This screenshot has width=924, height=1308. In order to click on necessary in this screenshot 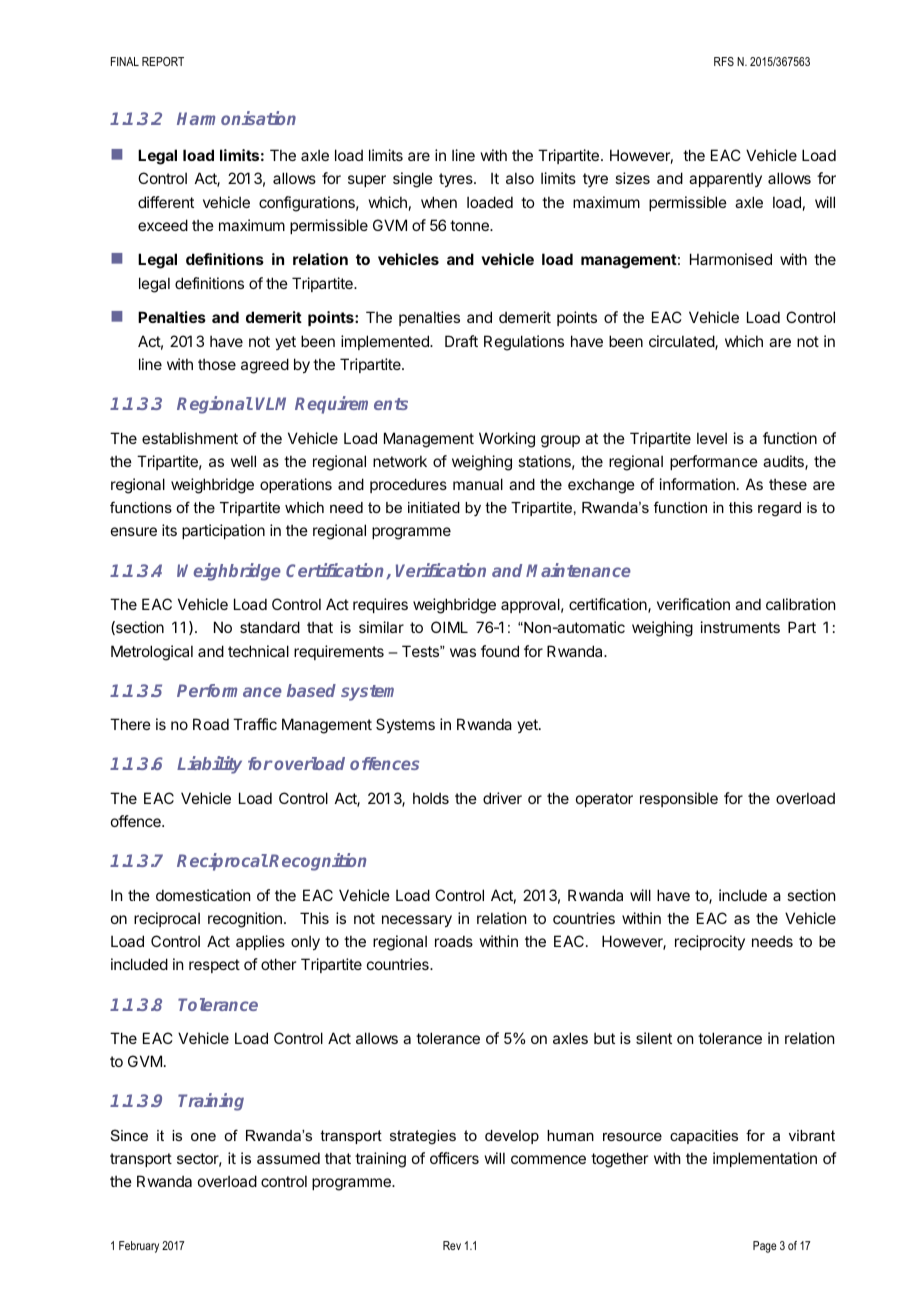, I will do `click(417, 921)`.
